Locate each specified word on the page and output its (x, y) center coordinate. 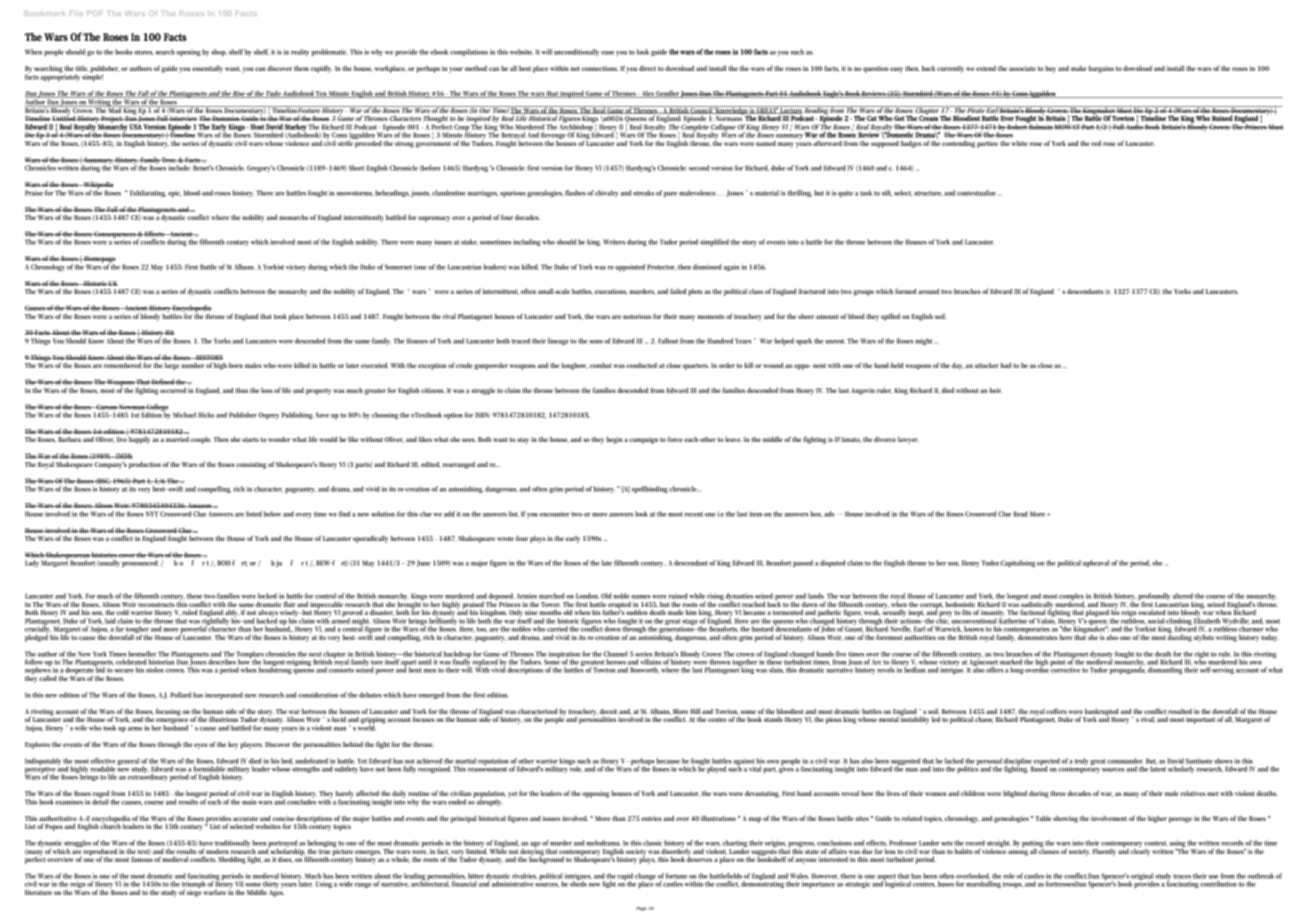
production (145, 465)
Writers (614, 242)
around (928, 291)
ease (607, 53)
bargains (1101, 69)
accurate (245, 818)
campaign (644, 440)
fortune (676, 876)
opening (188, 53)
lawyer (908, 440)
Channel (615, 654)
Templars (250, 655)
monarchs (293, 217)
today (1270, 638)
